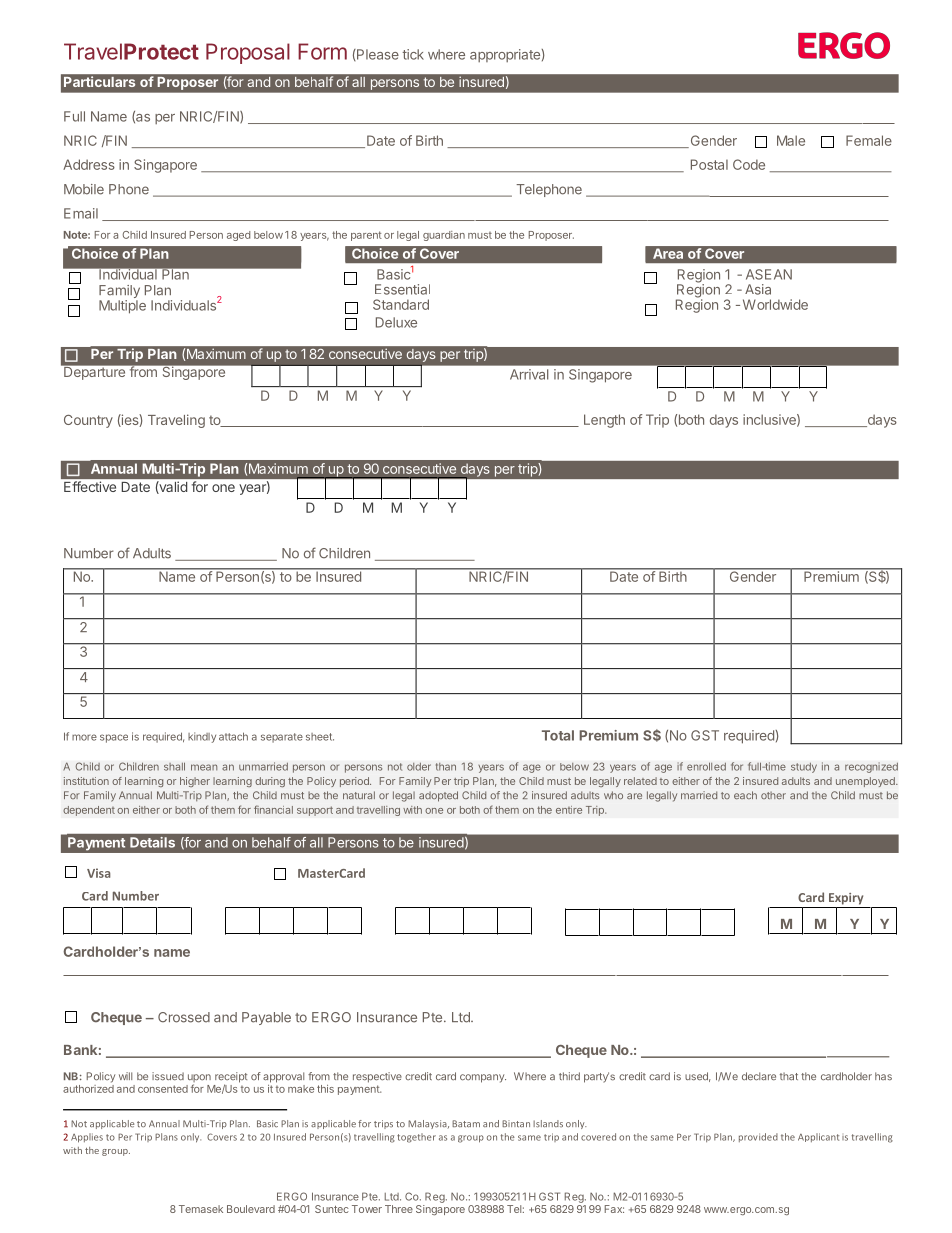  I want to click on Applicant, so click(818, 1137).
